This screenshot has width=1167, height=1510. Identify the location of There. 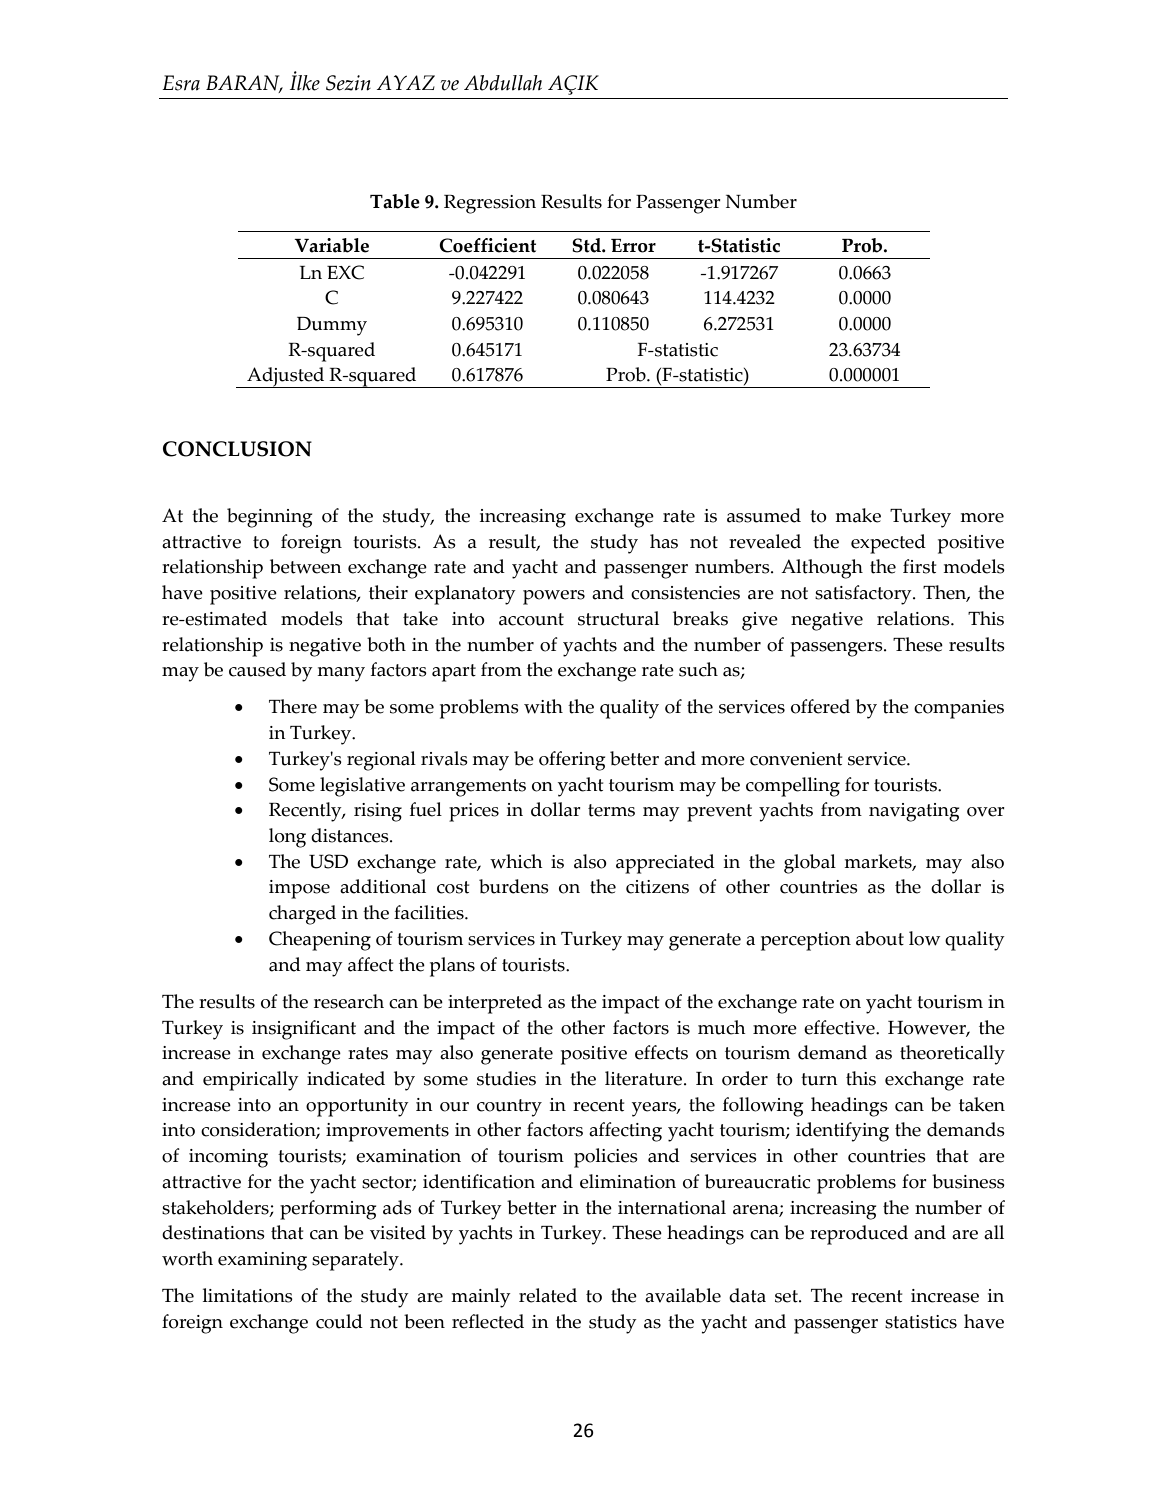
(293, 706).
